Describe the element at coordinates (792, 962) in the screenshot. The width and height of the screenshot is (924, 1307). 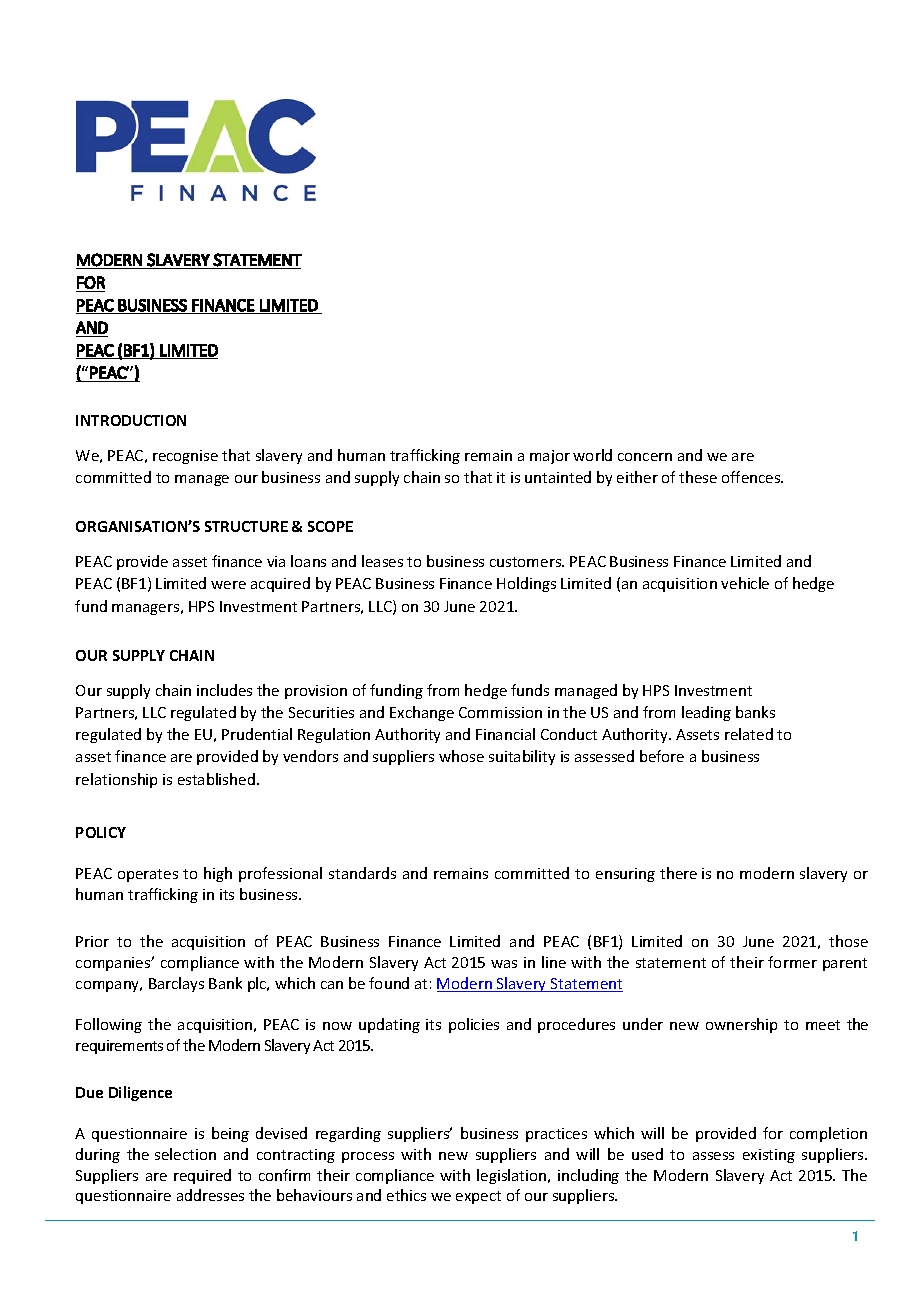
I see `former` at that location.
